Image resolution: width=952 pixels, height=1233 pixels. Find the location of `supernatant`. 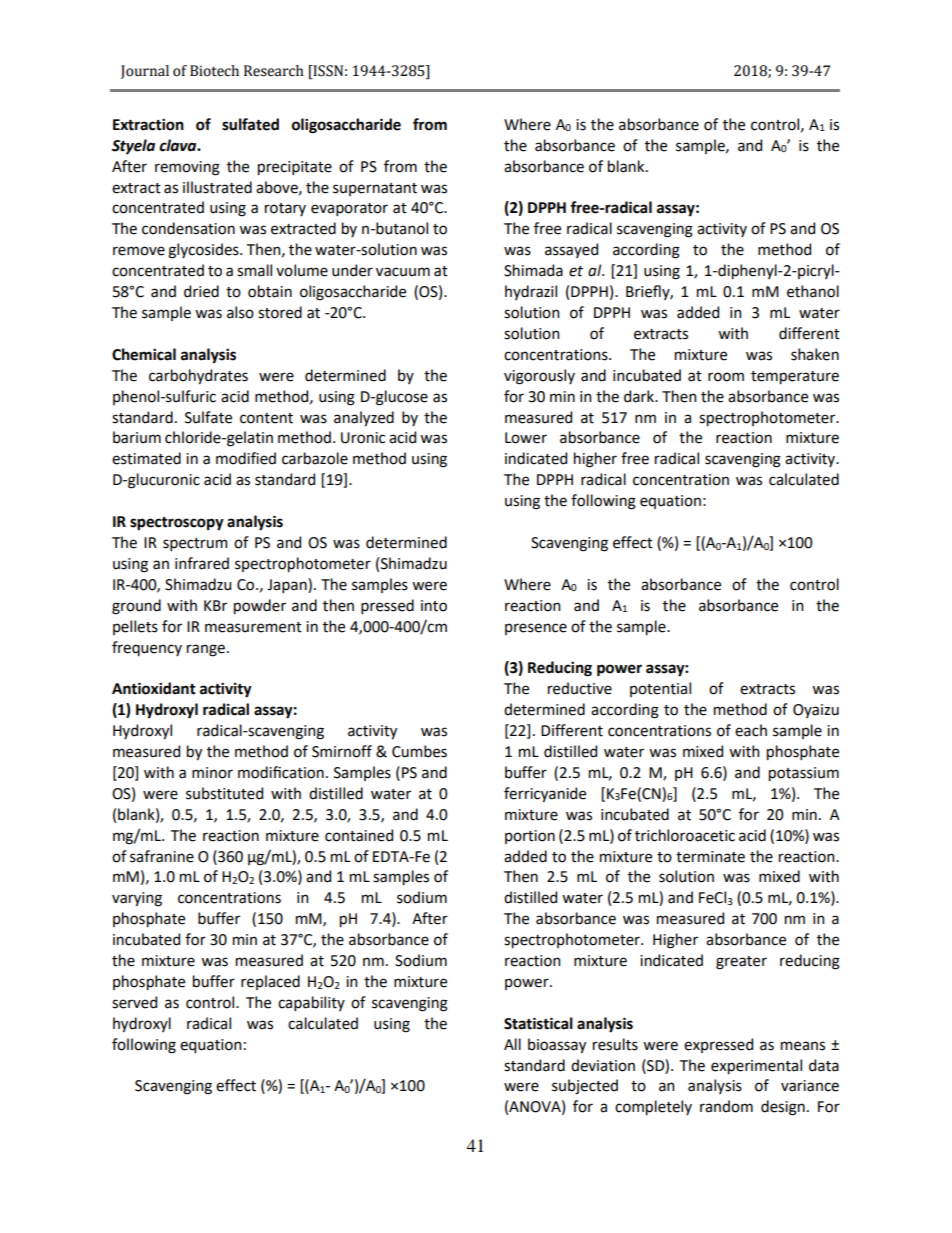

supernatant is located at coordinates (375, 189).
